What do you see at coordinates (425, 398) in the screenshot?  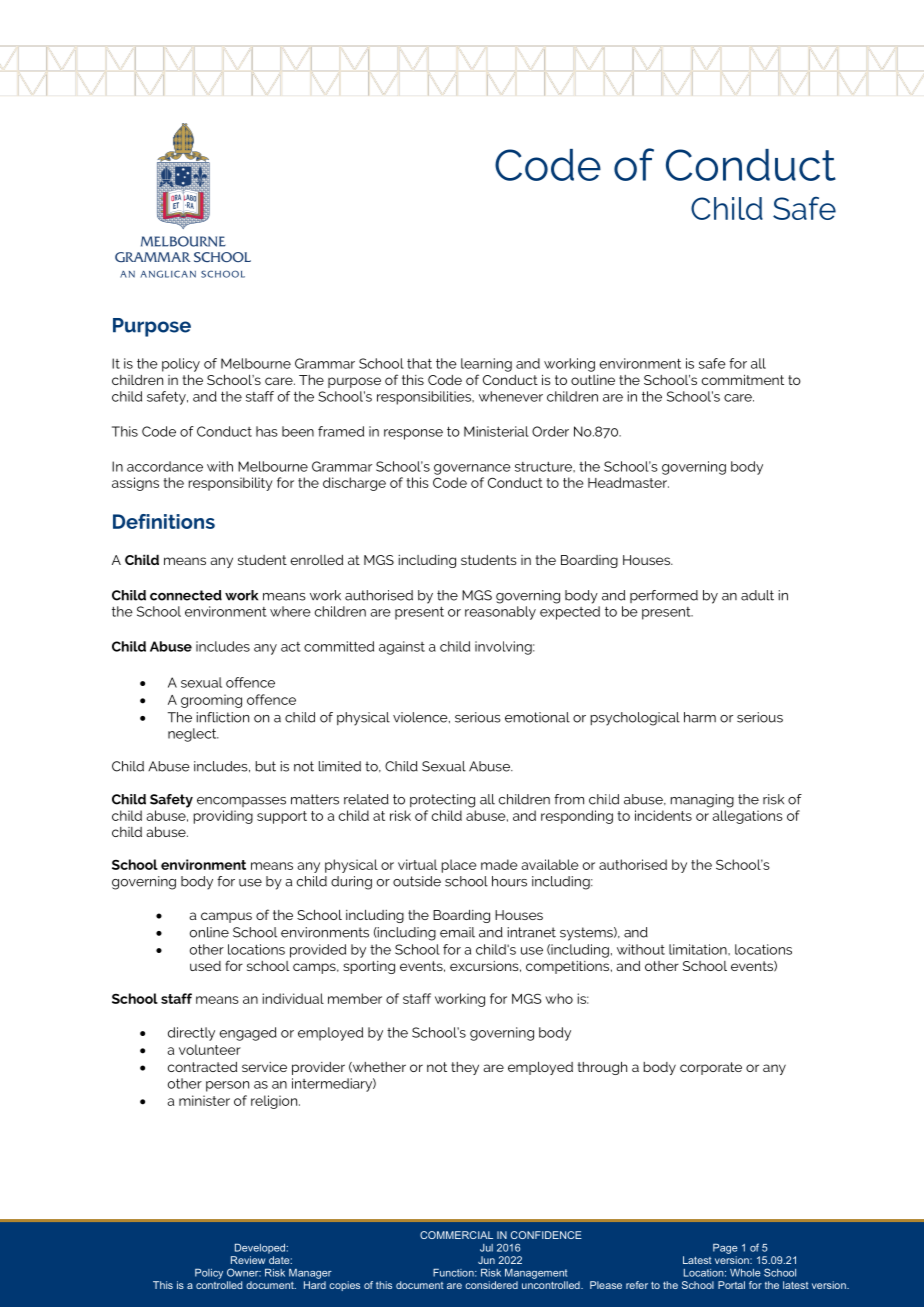 I see `responsibilities` at bounding box center [425, 398].
